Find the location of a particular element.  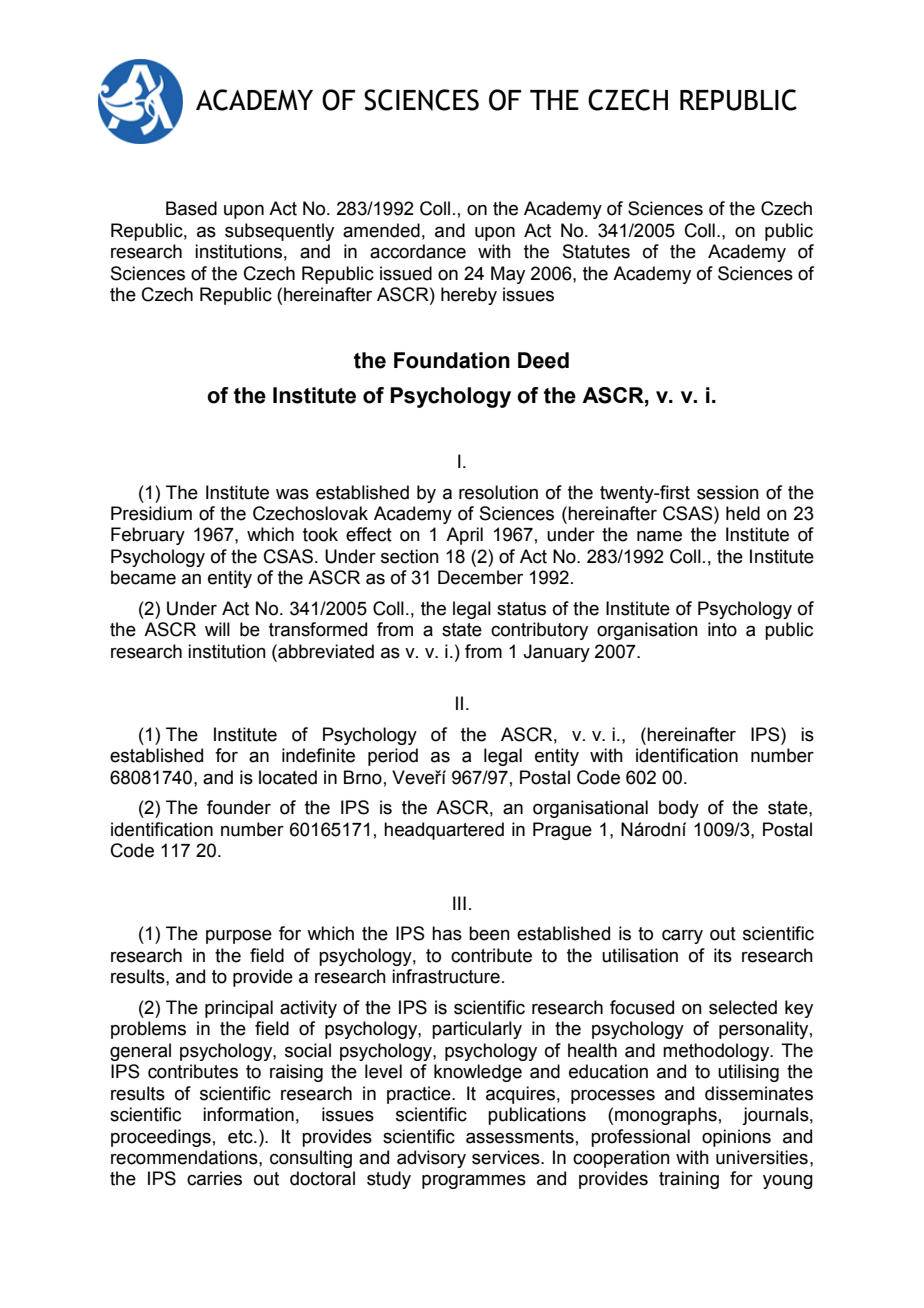

Based is located at coordinates (191, 208).
